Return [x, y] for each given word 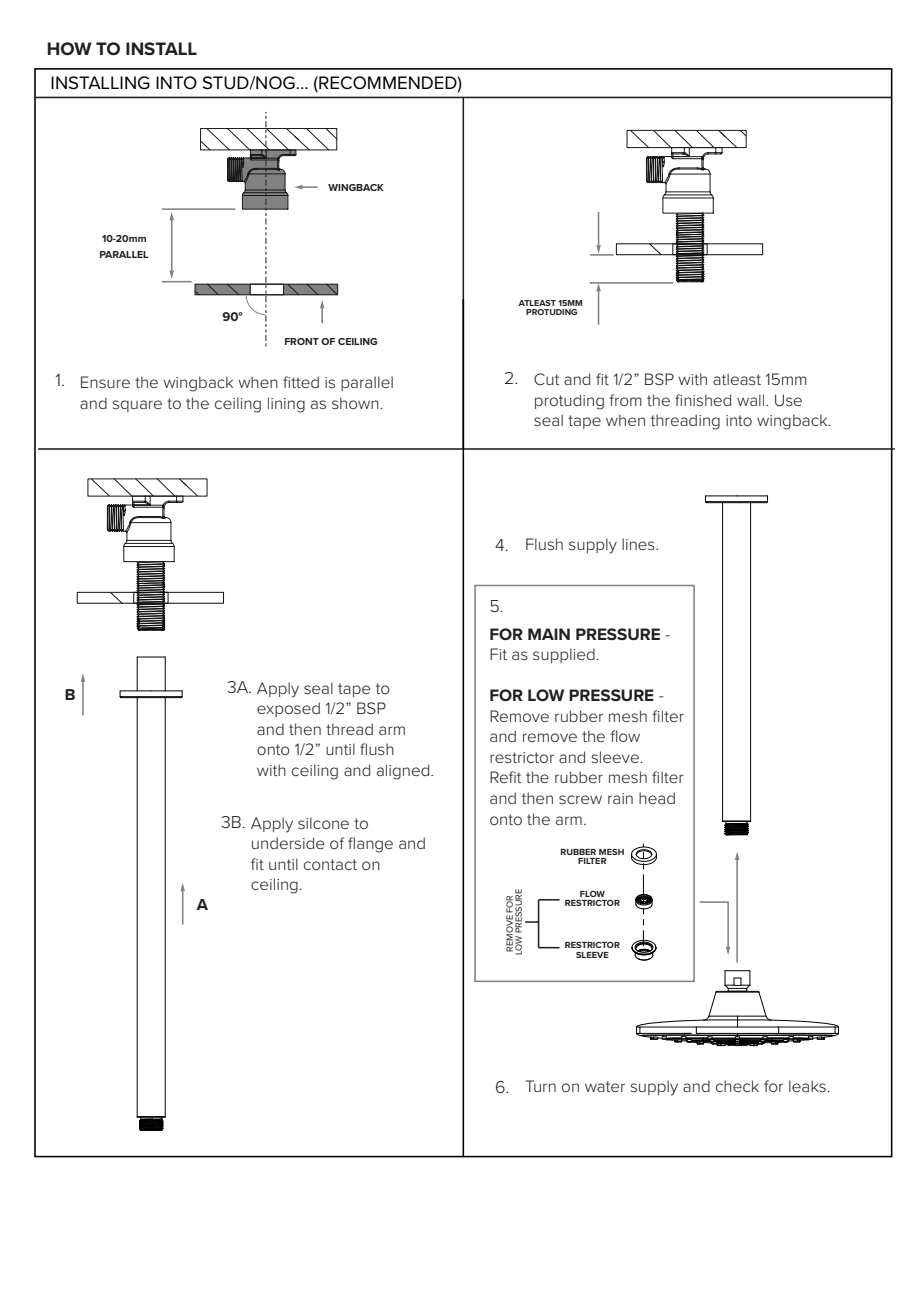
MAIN [549, 634]
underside [288, 843]
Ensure [105, 382]
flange [370, 845]
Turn [540, 1086]
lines [639, 544]
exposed [288, 709]
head [657, 798]
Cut [546, 379]
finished [703, 400]
